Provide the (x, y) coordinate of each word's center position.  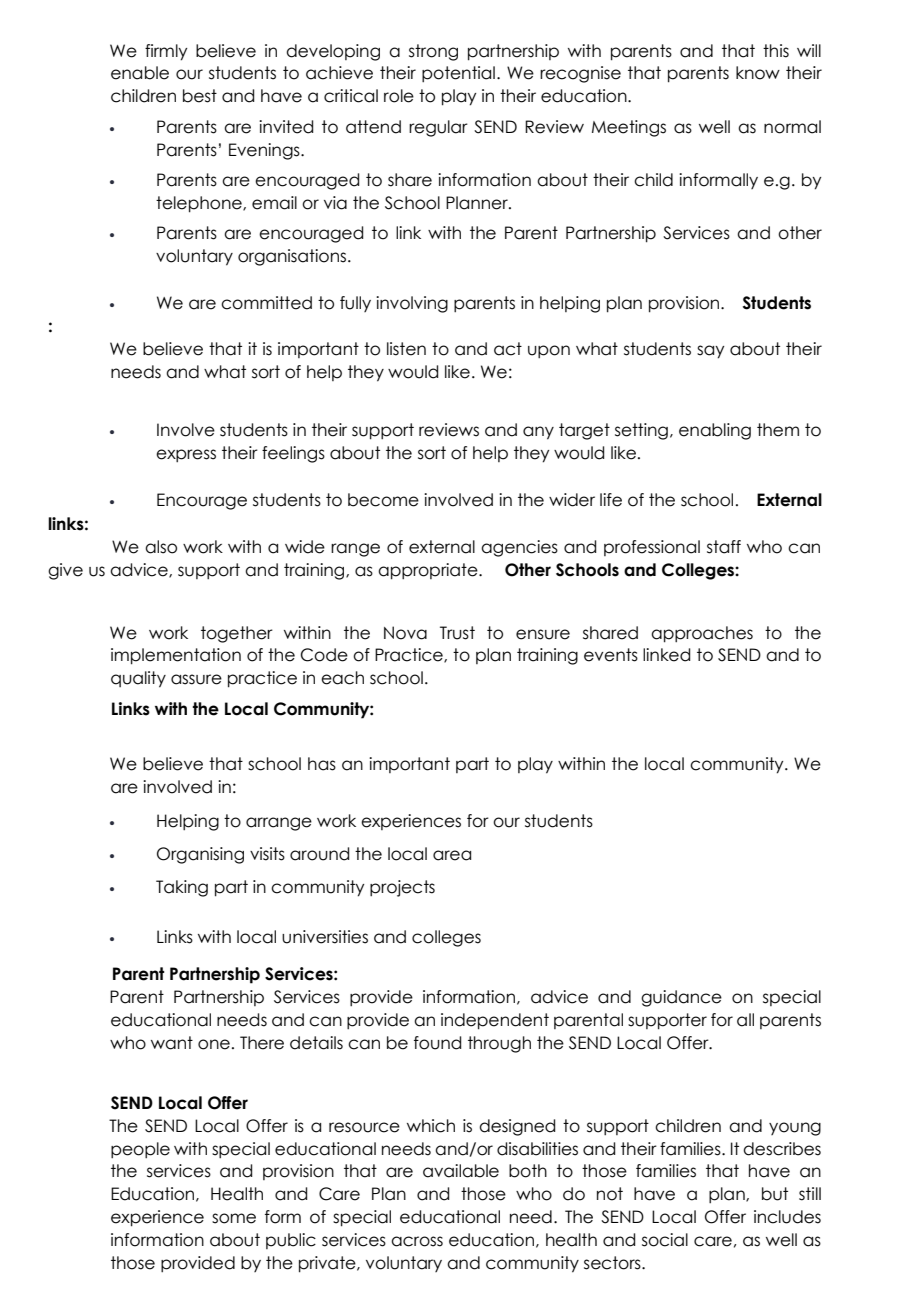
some (234, 1218)
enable (140, 73)
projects (402, 888)
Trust (457, 633)
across (417, 1241)
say (710, 352)
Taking (182, 888)
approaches (702, 634)
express (186, 455)
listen (406, 349)
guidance (681, 998)
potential (458, 74)
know (758, 73)
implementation (176, 656)
